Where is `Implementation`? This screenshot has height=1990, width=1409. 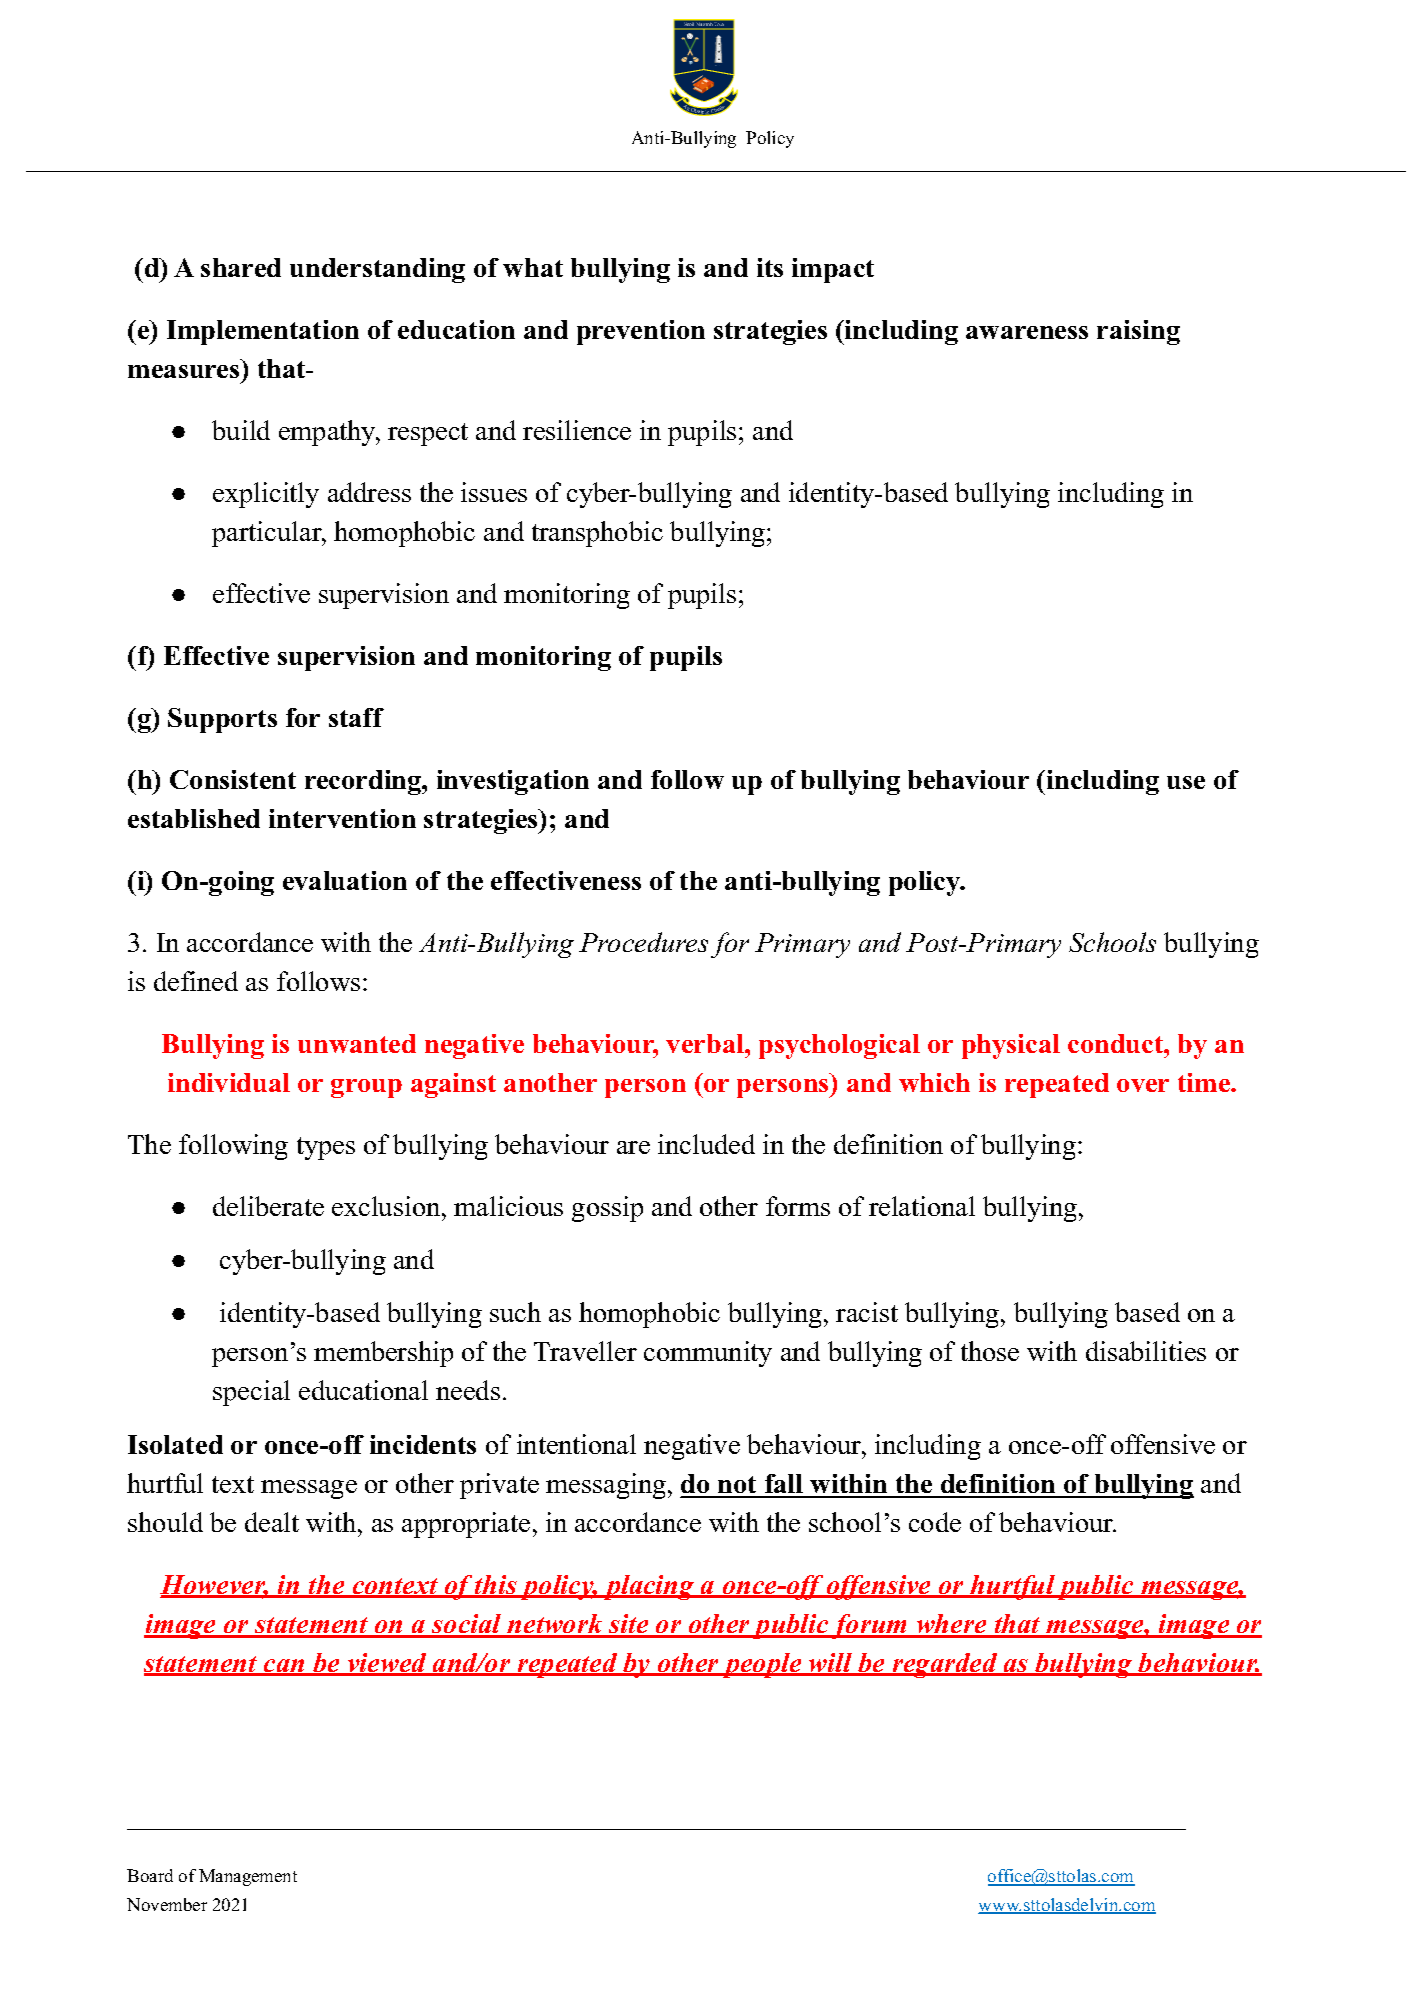 Implementation is located at coordinates (263, 332).
